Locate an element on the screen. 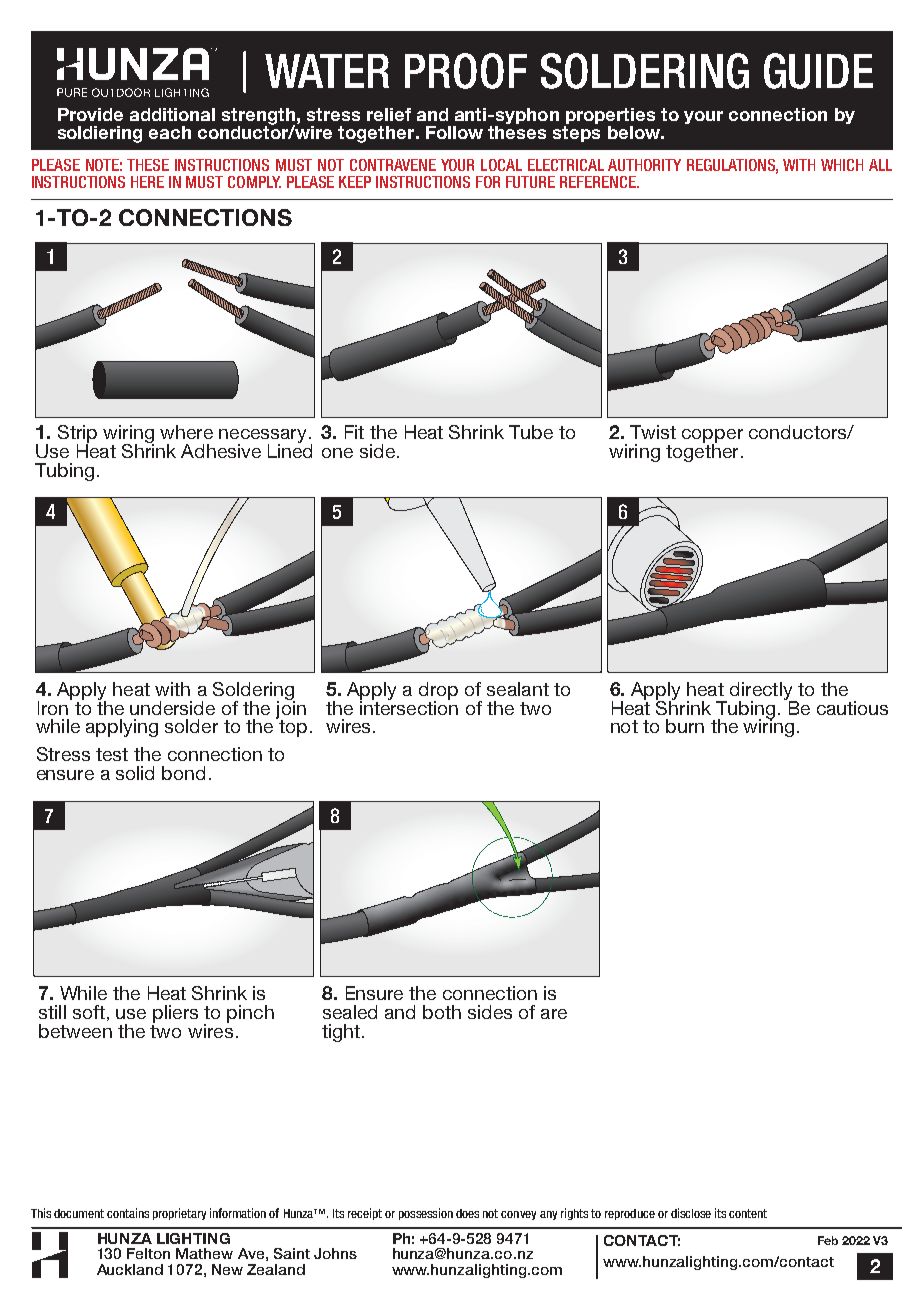  Follow is located at coordinates (454, 132).
